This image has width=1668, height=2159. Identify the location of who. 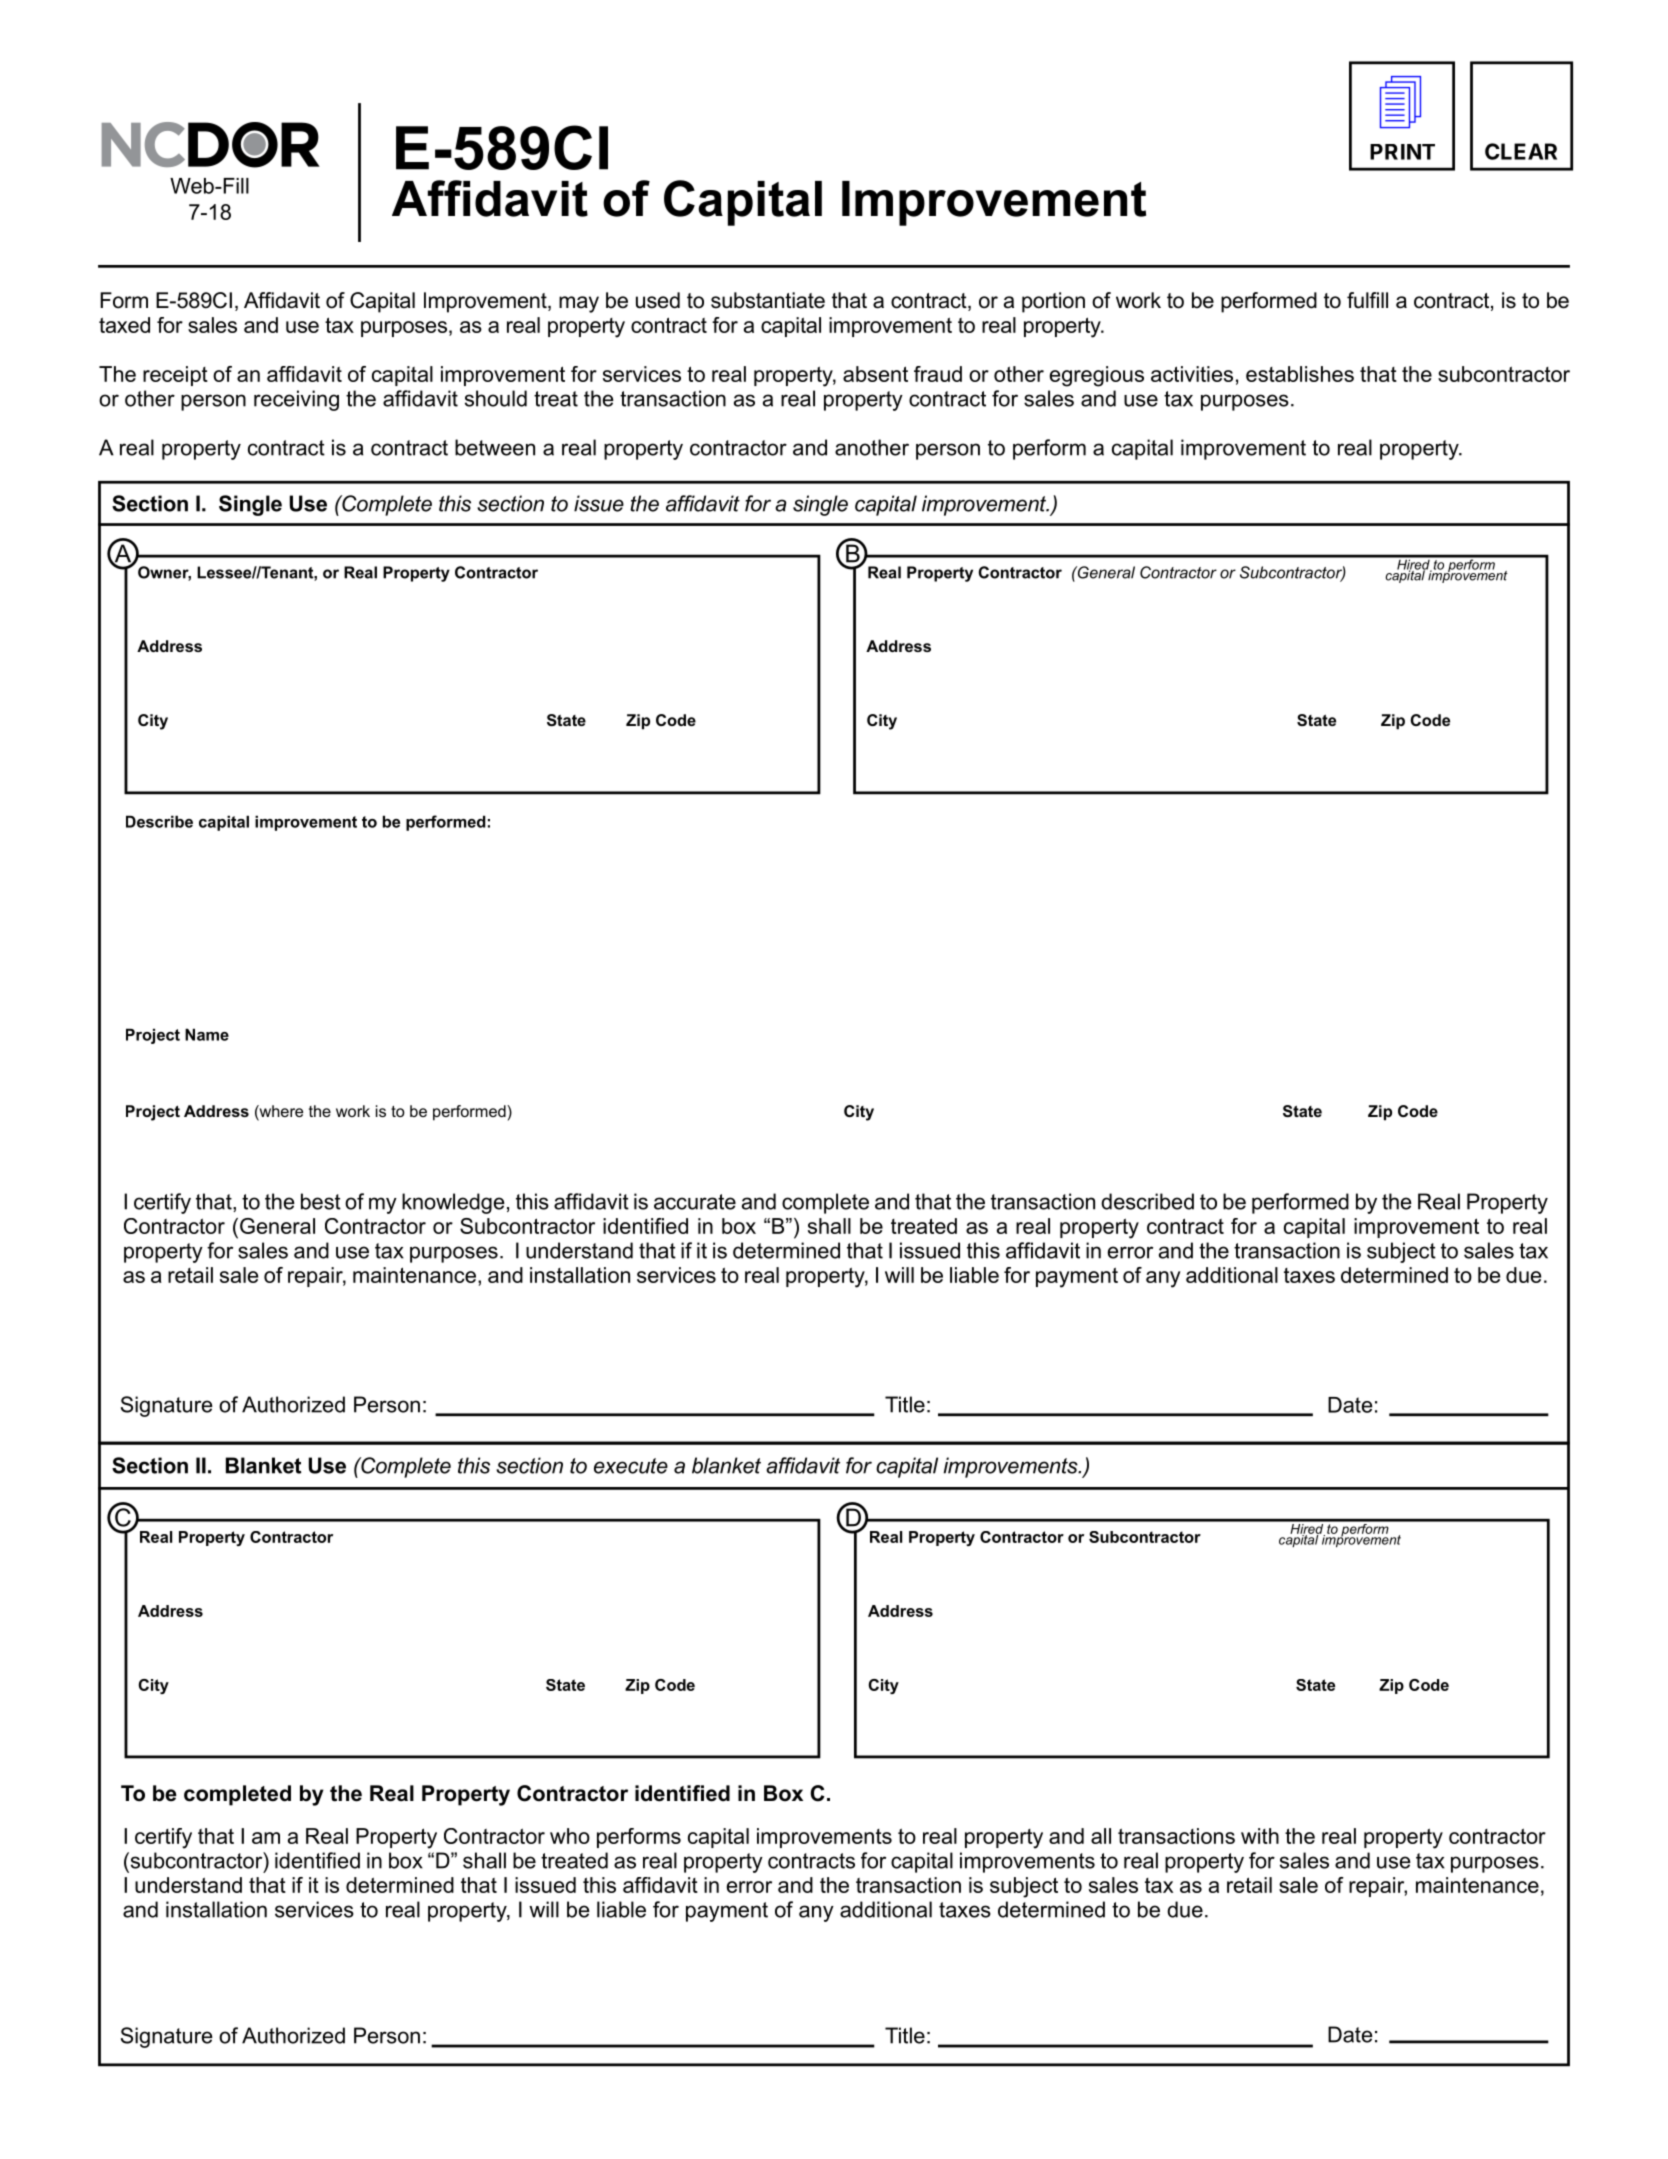
(570, 1836).
